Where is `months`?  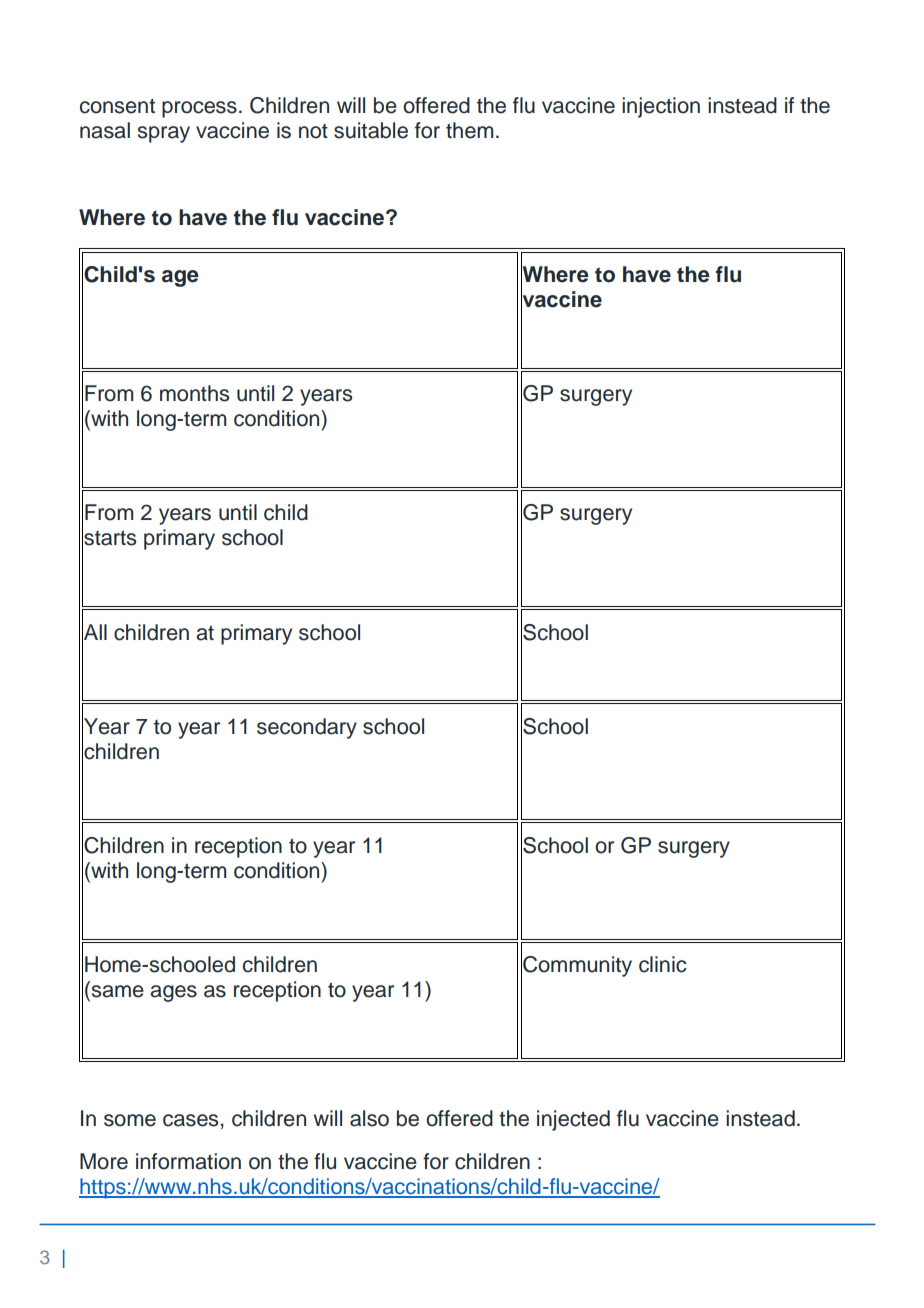
months is located at coordinates (194, 393).
